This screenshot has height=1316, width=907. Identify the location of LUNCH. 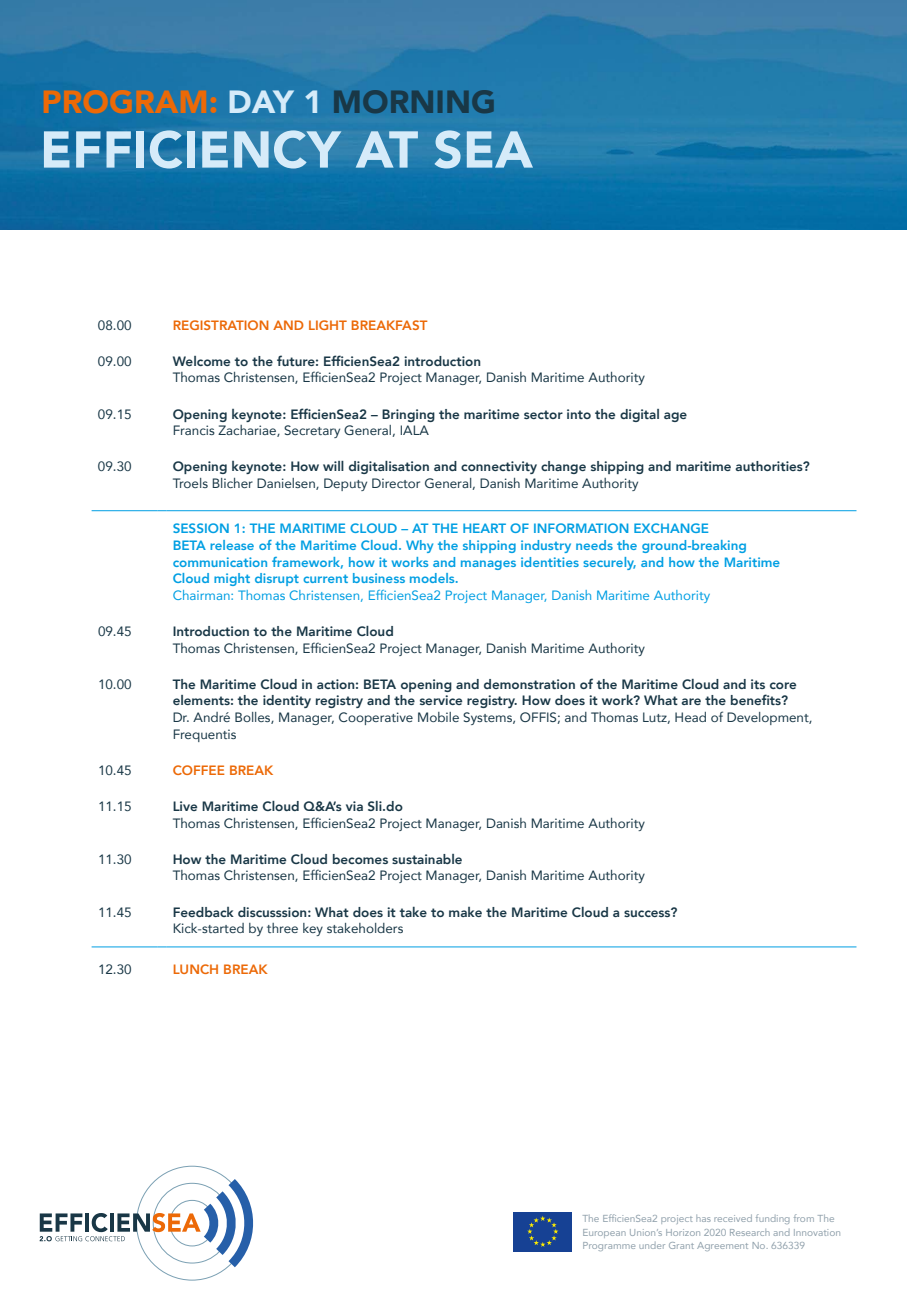
(196, 969).
